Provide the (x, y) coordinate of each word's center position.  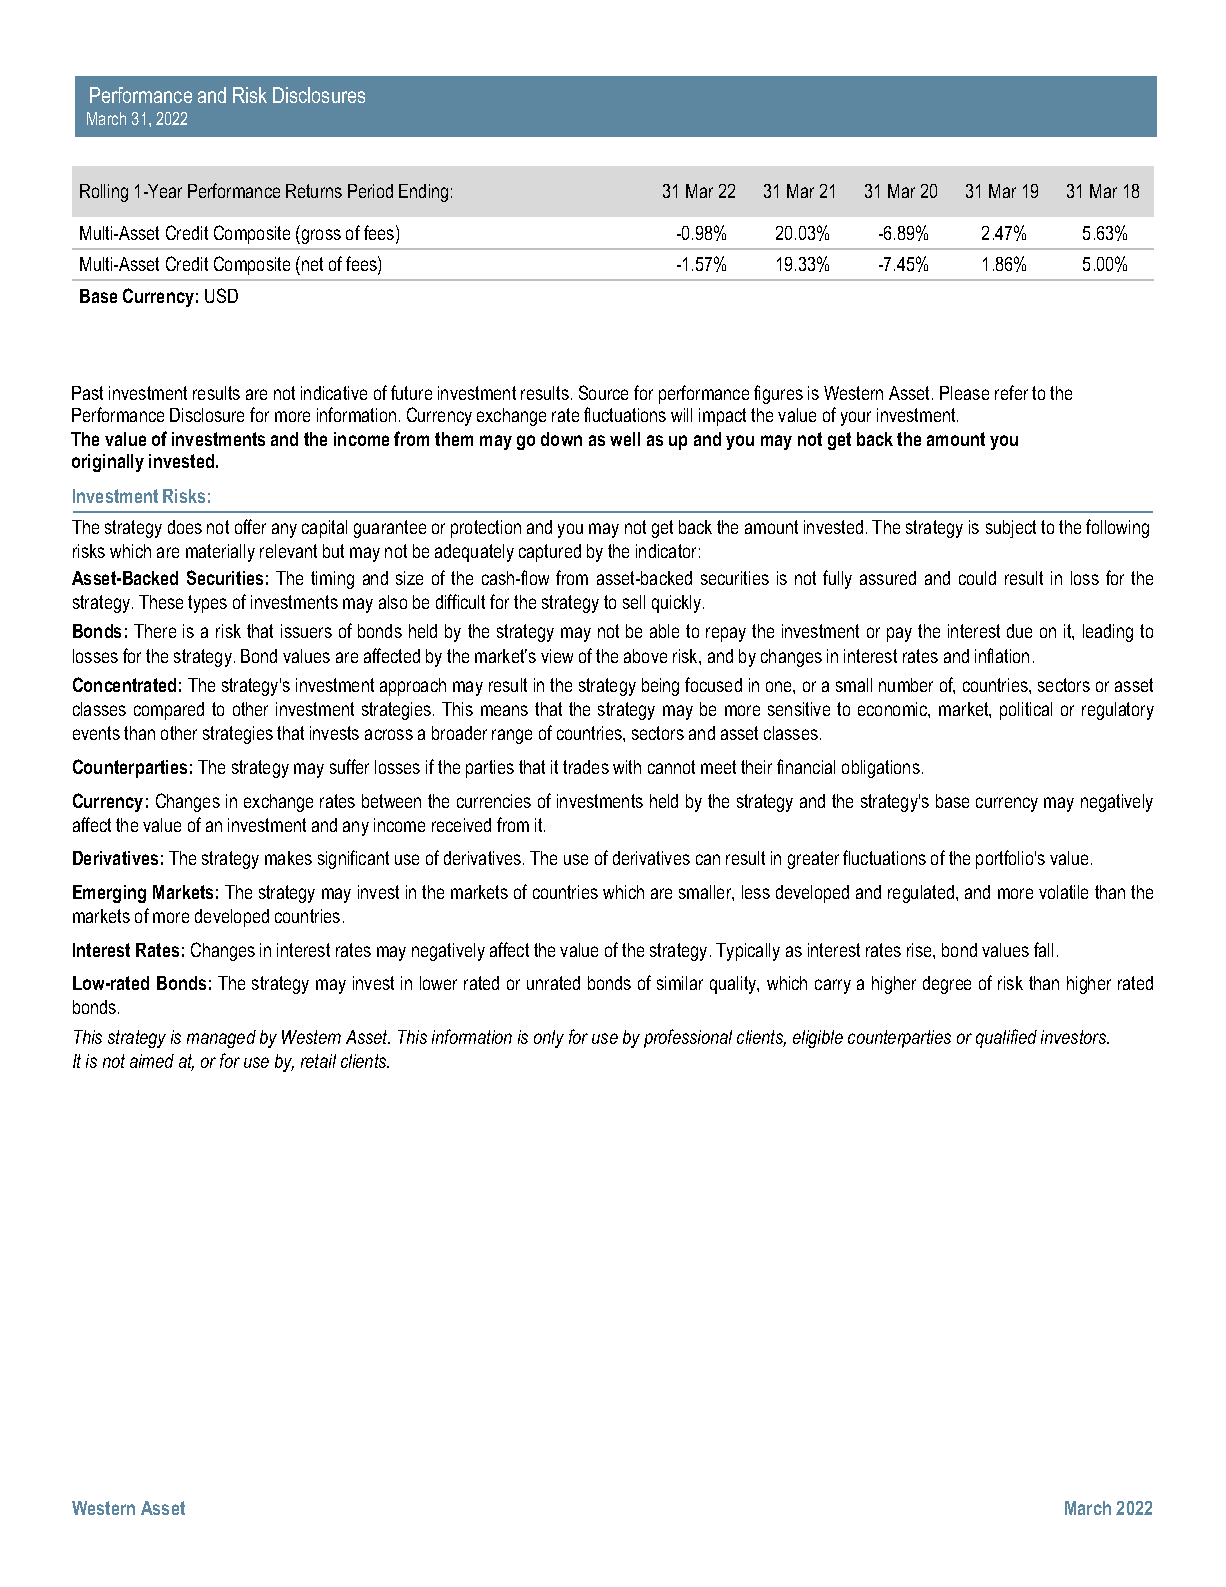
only (549, 1039)
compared (169, 711)
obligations (881, 769)
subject (1011, 529)
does (185, 527)
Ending (423, 193)
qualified (1006, 1038)
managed (221, 1039)
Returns (314, 191)
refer (1011, 392)
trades (586, 767)
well (625, 439)
